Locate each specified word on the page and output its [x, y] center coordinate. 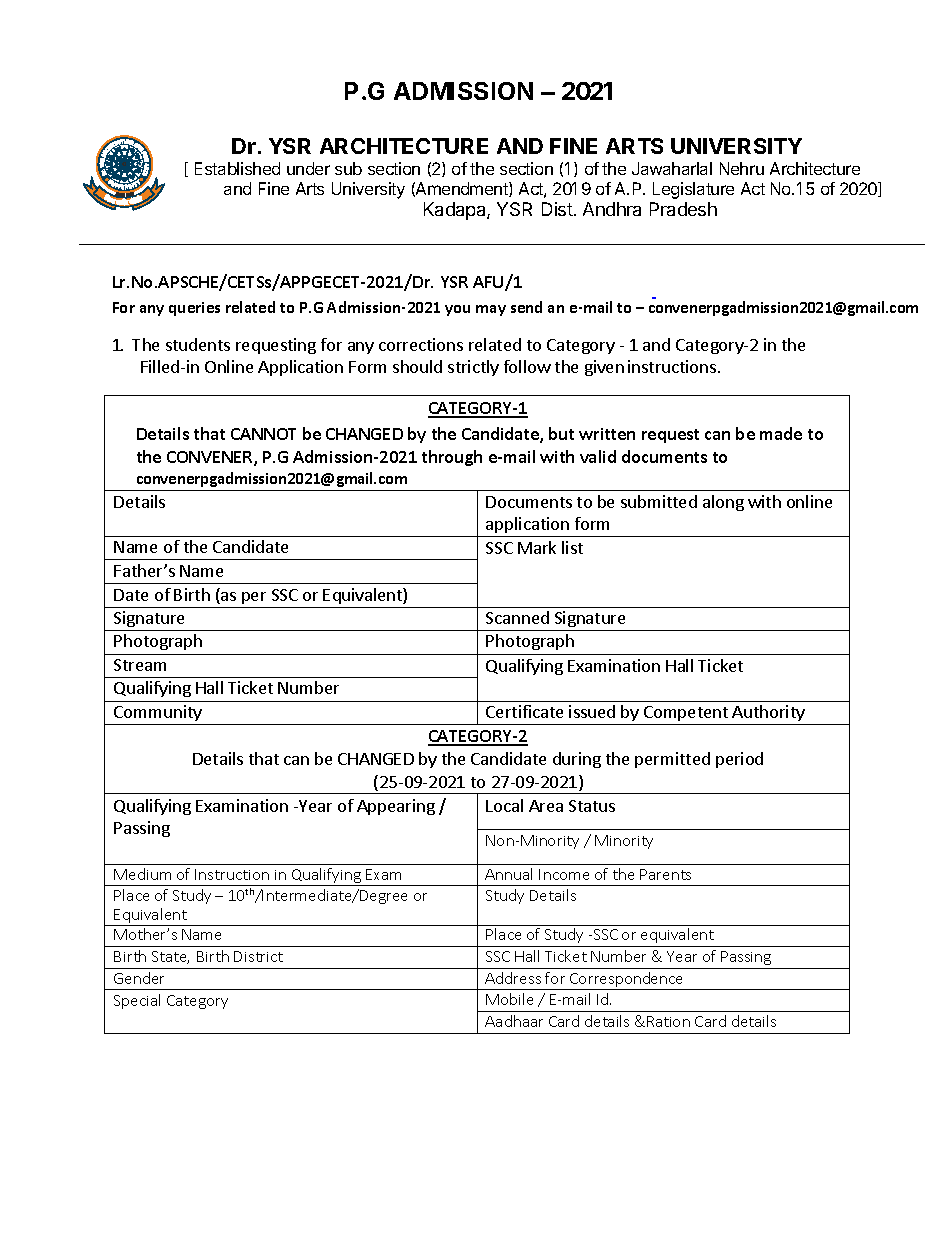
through [452, 458]
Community [158, 713]
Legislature [693, 190]
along [723, 503]
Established [237, 168]
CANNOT [263, 434]
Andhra [612, 209]
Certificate [524, 711]
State [170, 957]
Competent [686, 713]
